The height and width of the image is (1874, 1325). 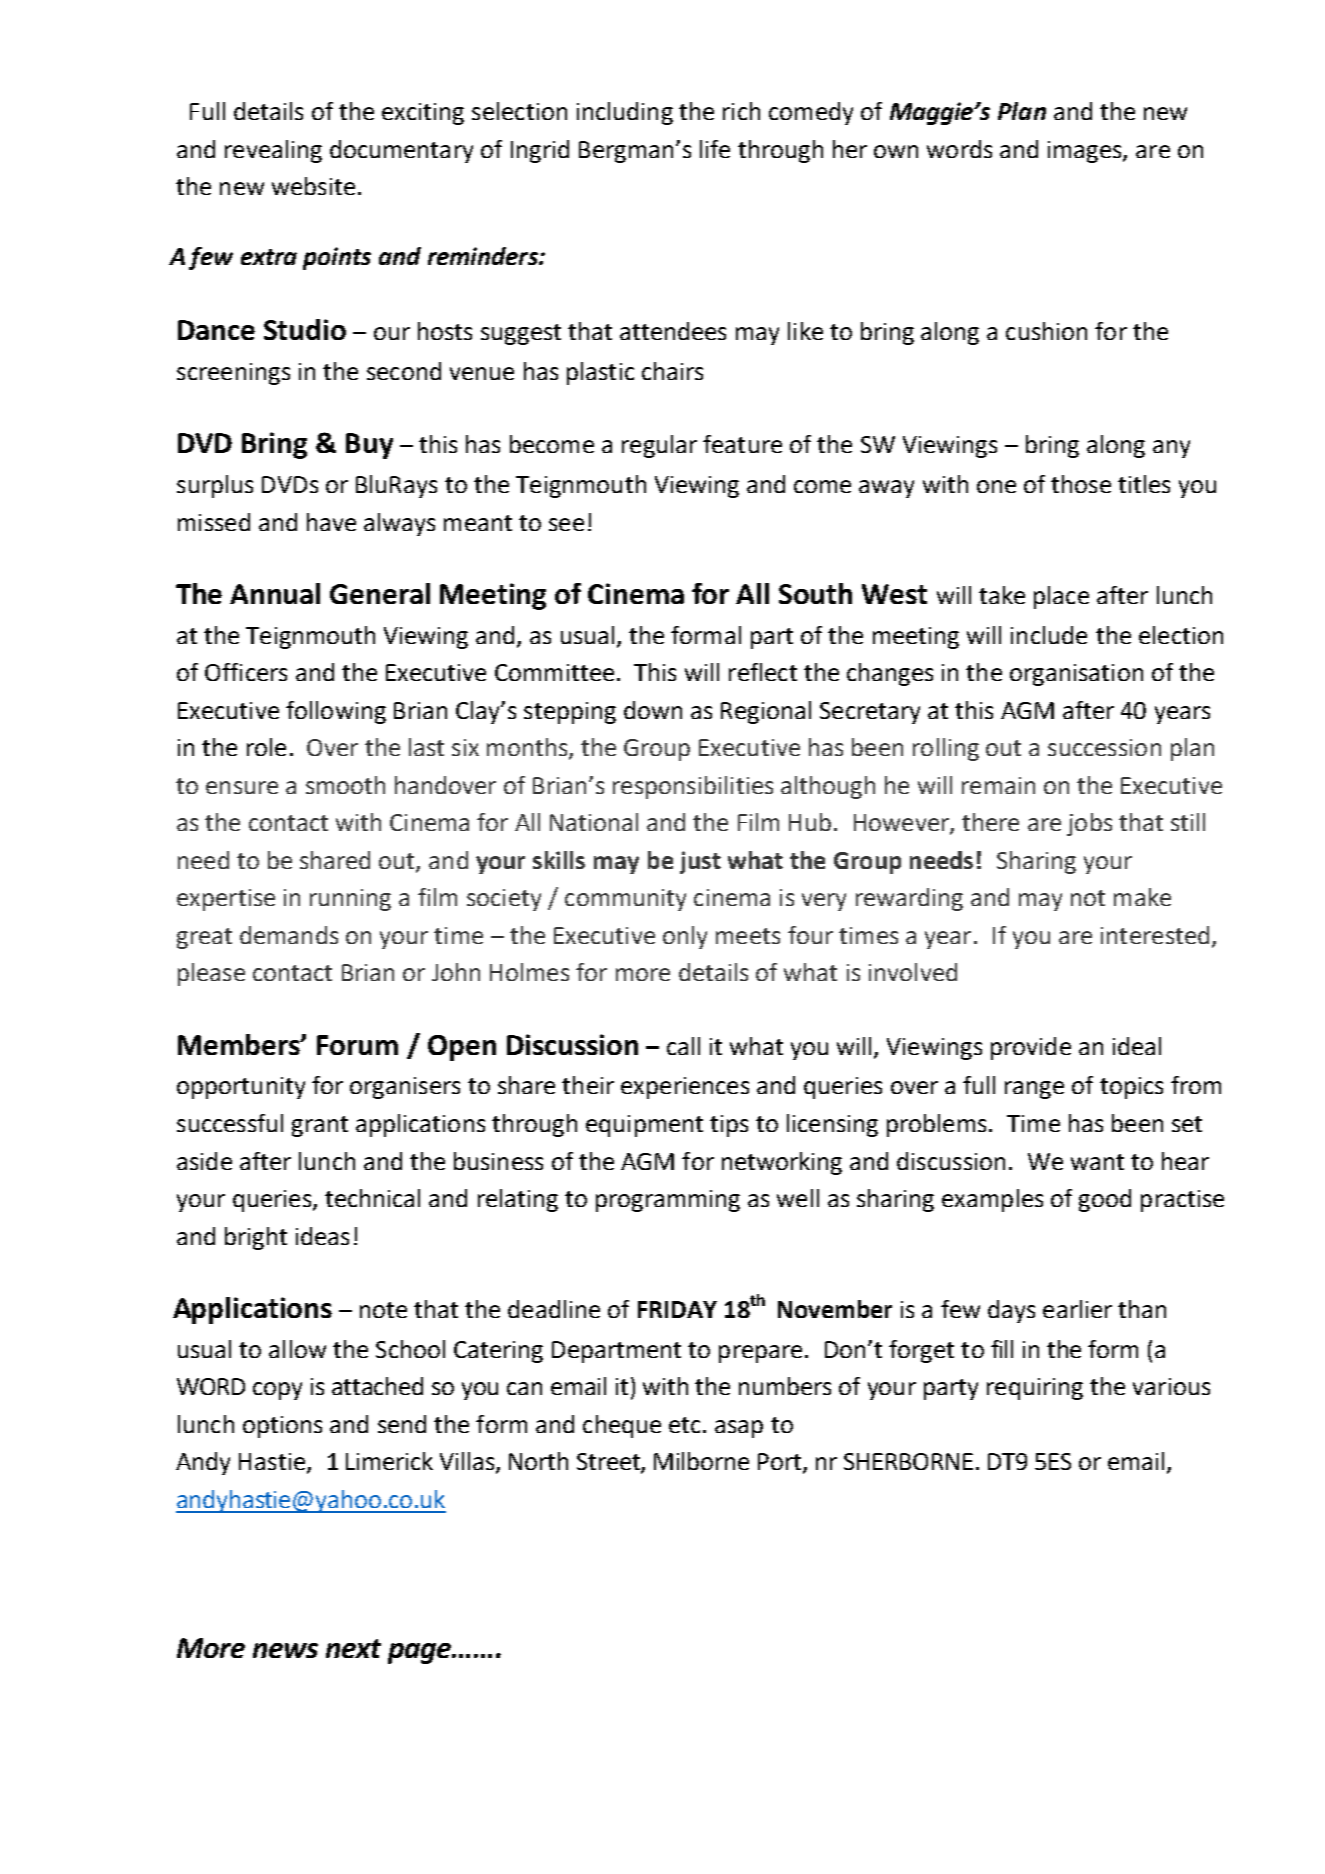 What do you see at coordinates (739, 1429) in the image?
I see `asap` at bounding box center [739, 1429].
